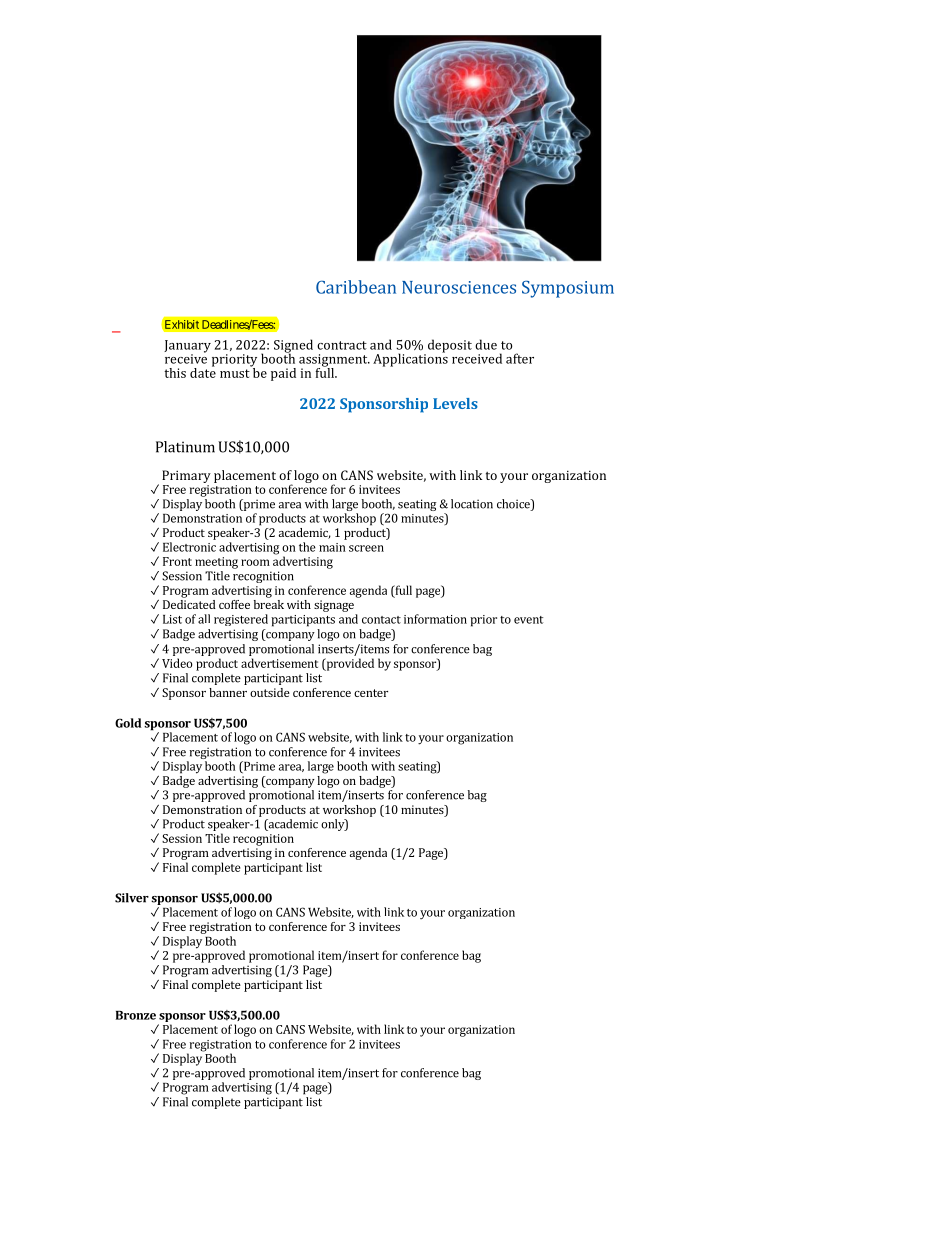  What do you see at coordinates (128, 723) in the page?
I see `Gold` at bounding box center [128, 723].
